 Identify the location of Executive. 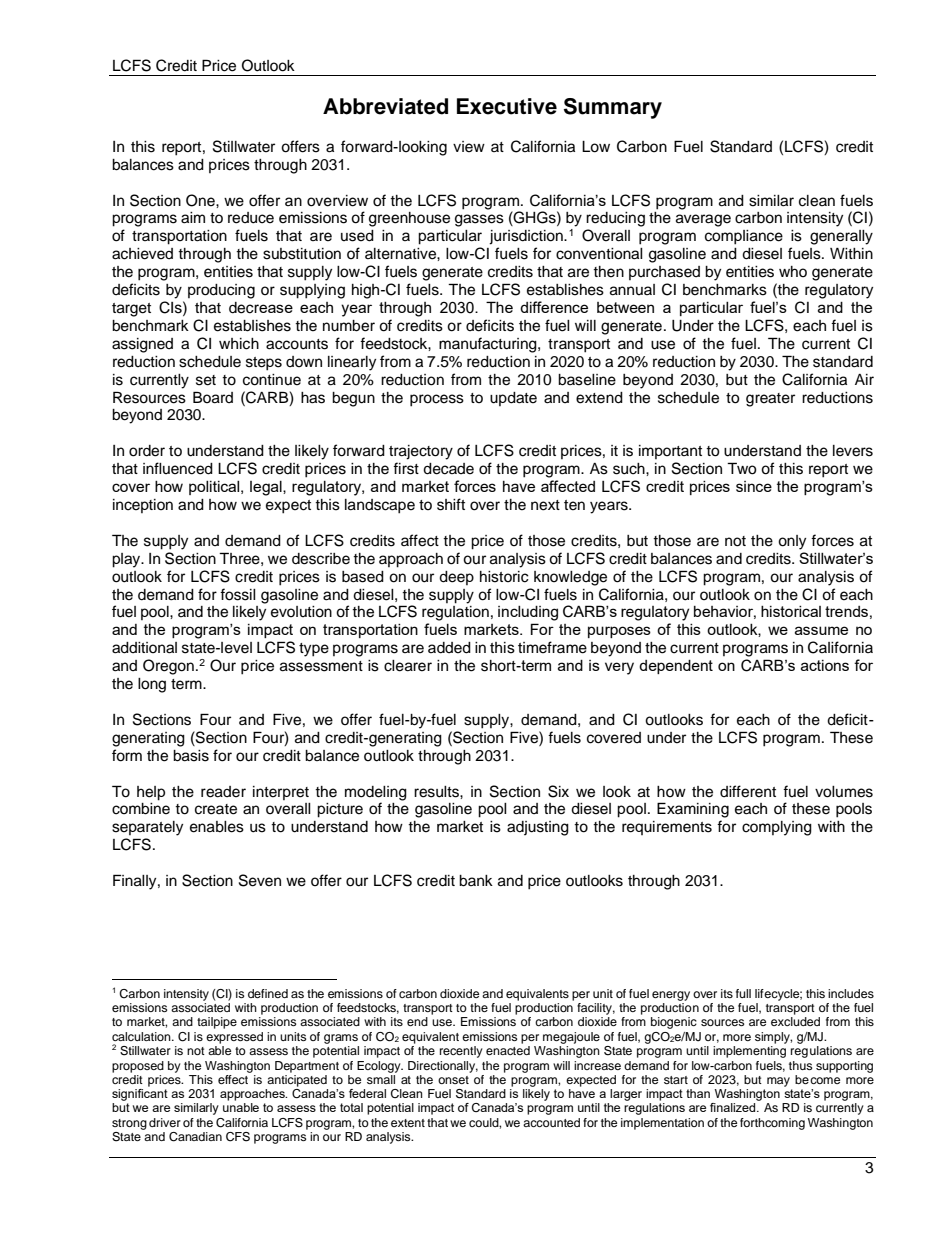
(507, 106).
